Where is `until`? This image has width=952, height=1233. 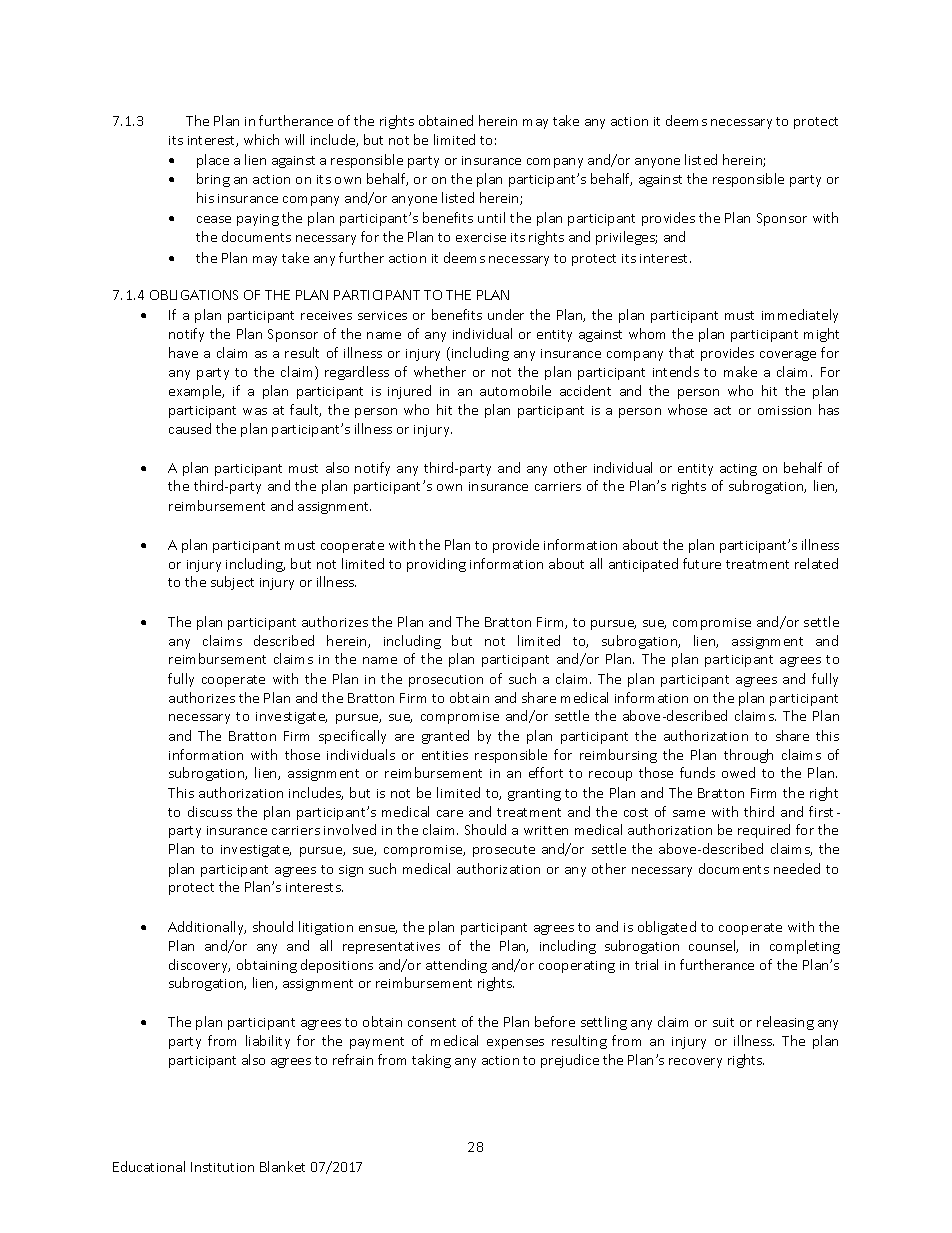 until is located at coordinates (491, 217).
